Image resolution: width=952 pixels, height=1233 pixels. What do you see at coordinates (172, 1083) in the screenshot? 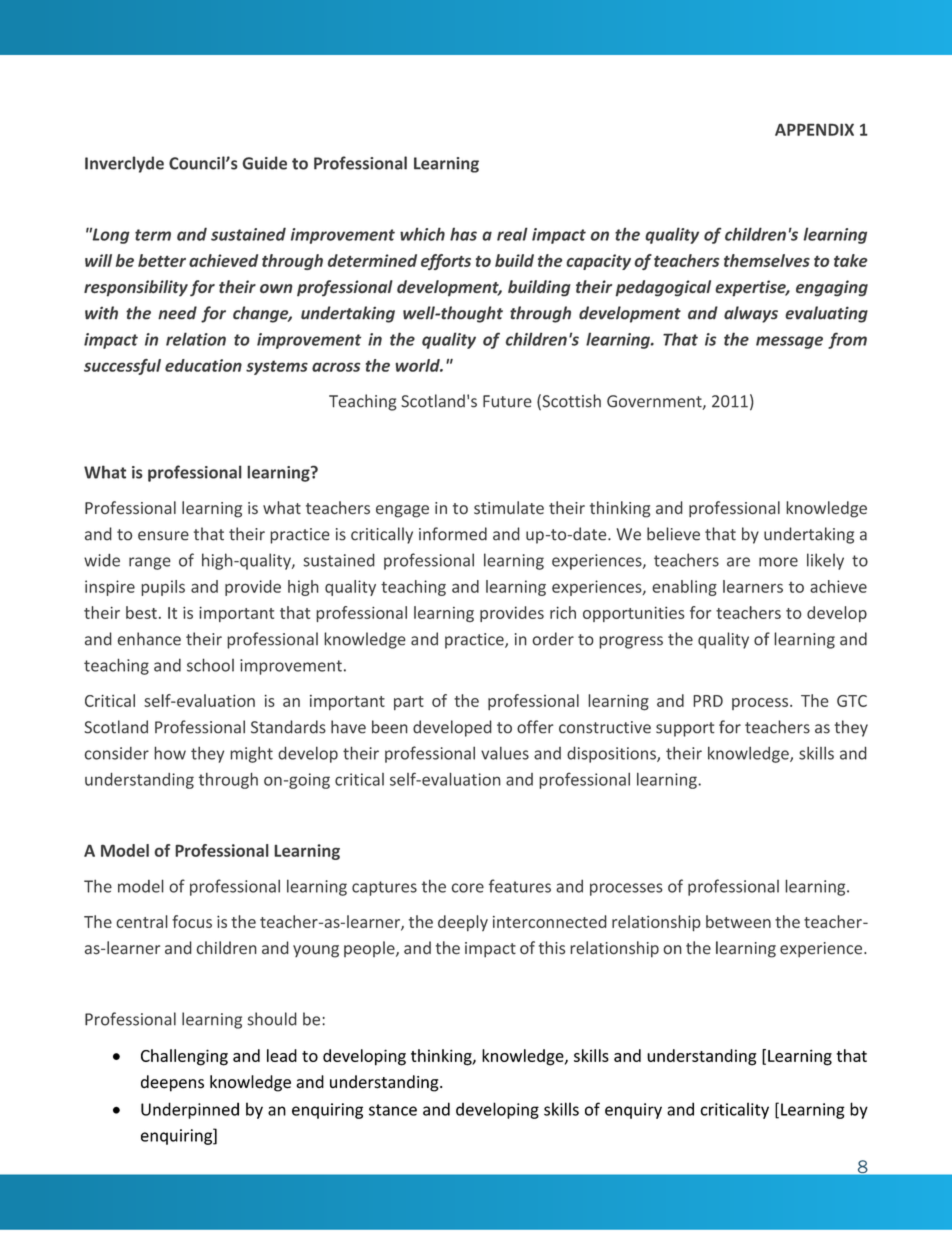
I see `deepens` at bounding box center [172, 1083].
